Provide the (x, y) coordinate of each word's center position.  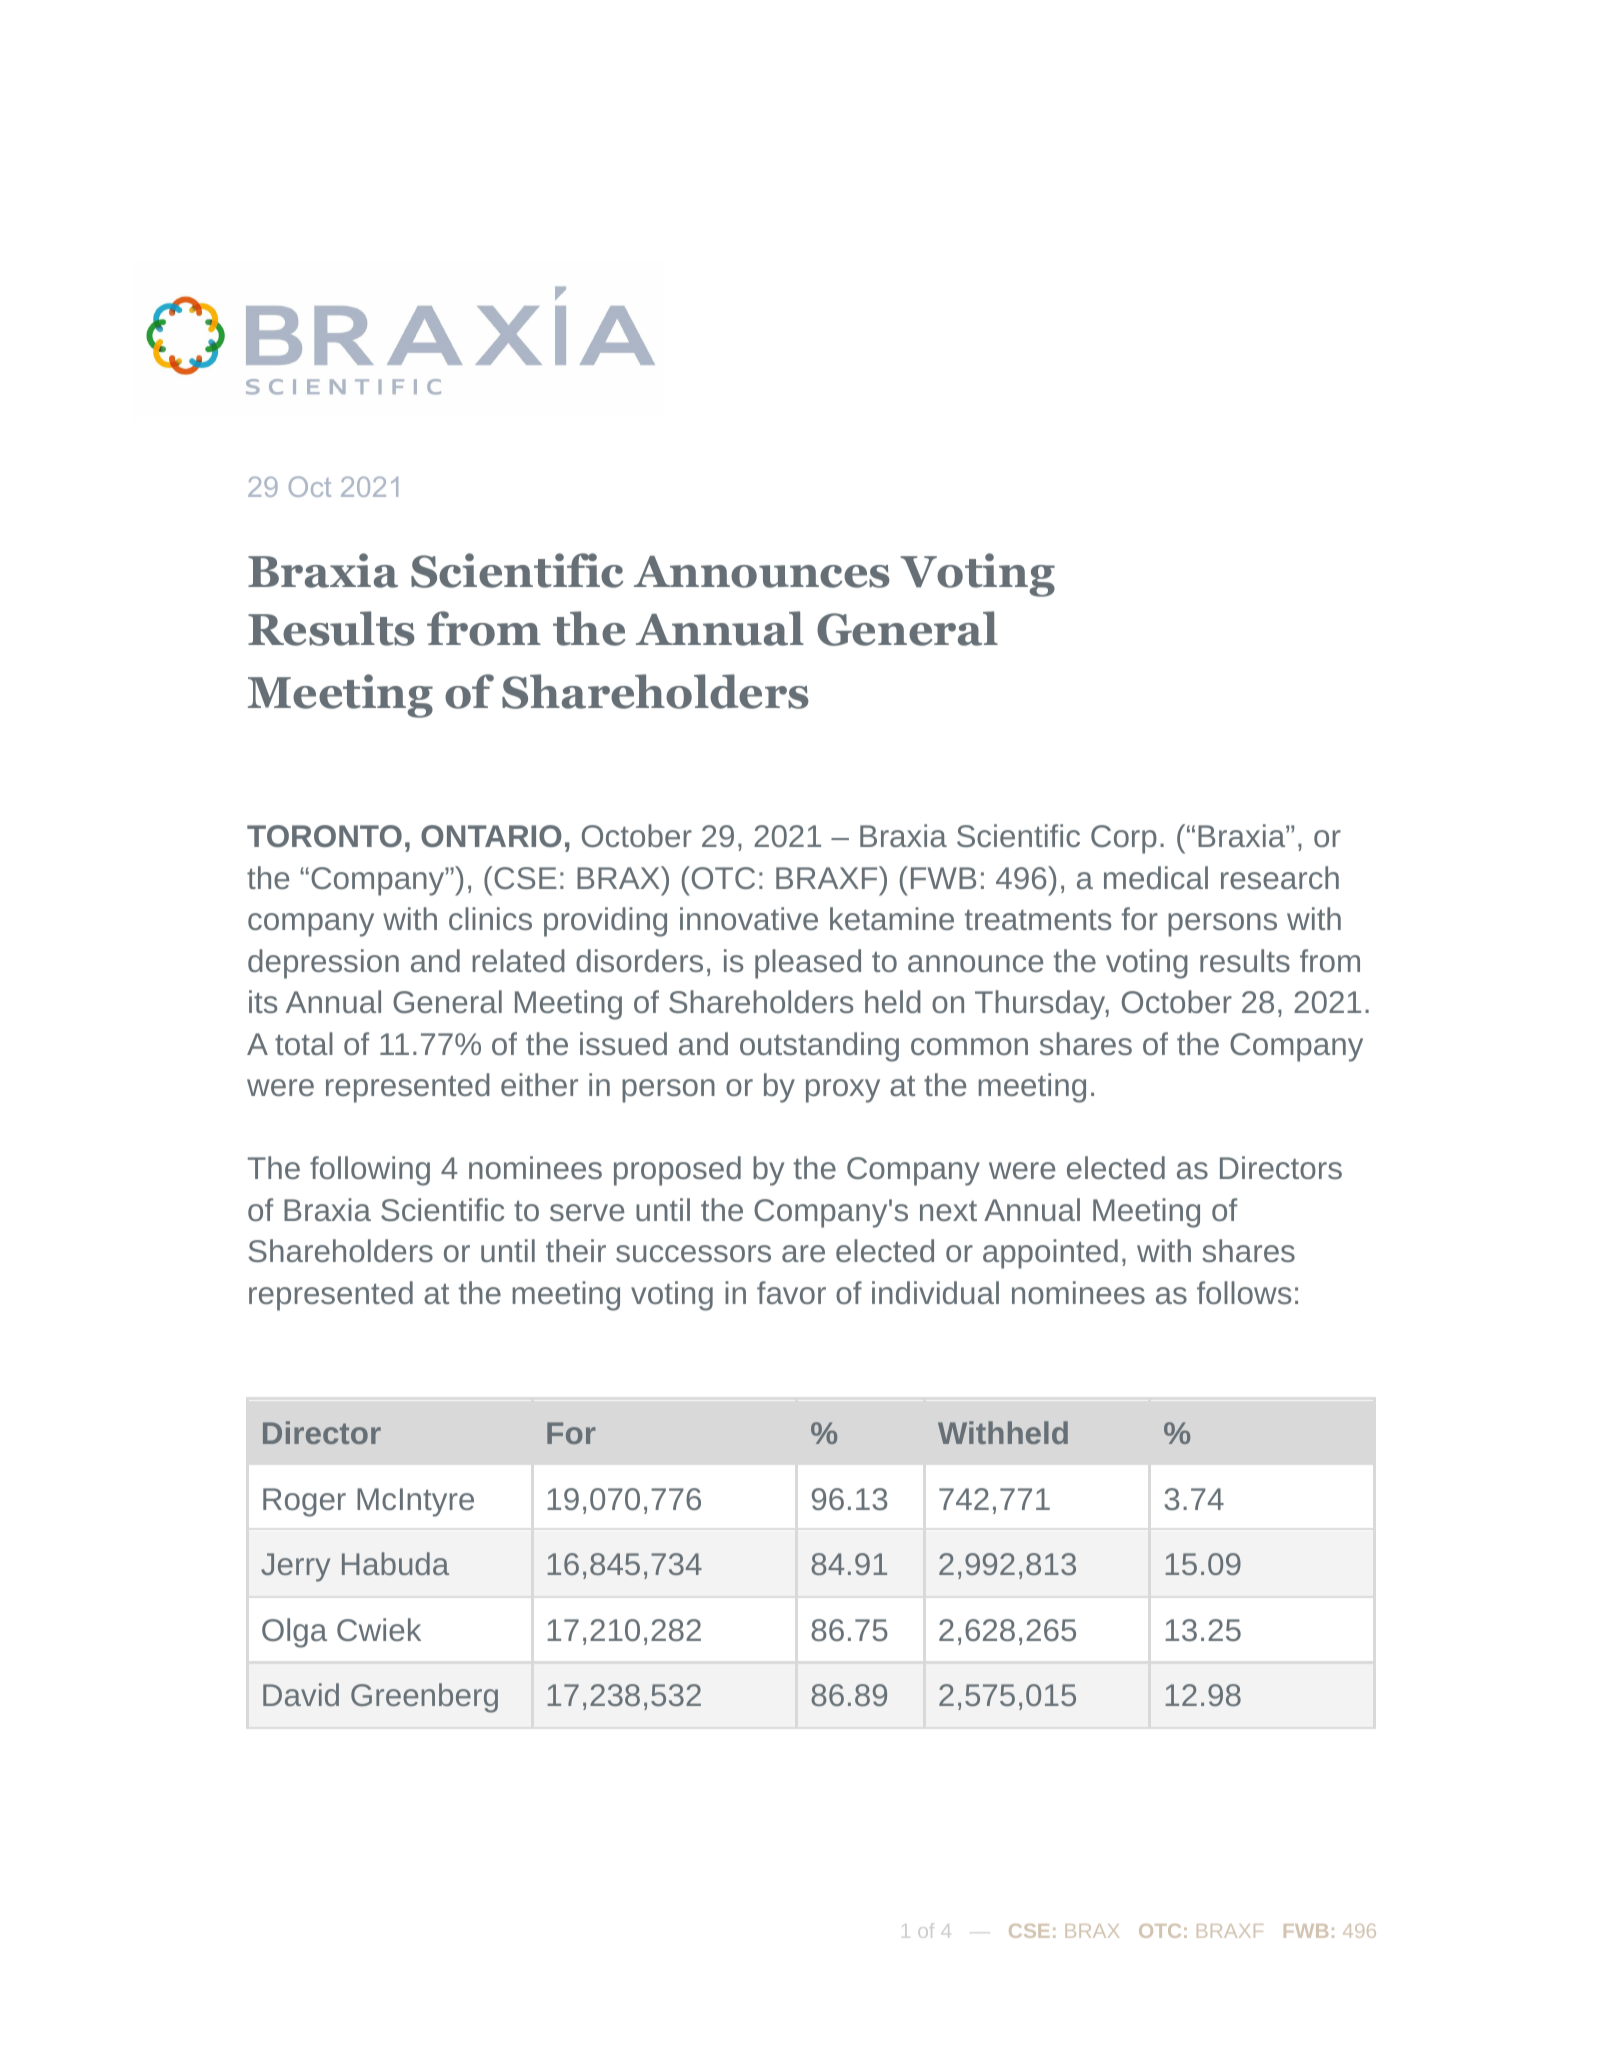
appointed (1050, 1254)
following (370, 1171)
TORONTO (324, 836)
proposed (677, 1171)
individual (935, 1292)
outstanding (819, 1047)
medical (1156, 877)
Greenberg (424, 1698)
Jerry (295, 1567)
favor (791, 1292)
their (576, 1250)
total (304, 1043)
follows (1244, 1292)
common (969, 1046)
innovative (749, 918)
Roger (304, 1502)
